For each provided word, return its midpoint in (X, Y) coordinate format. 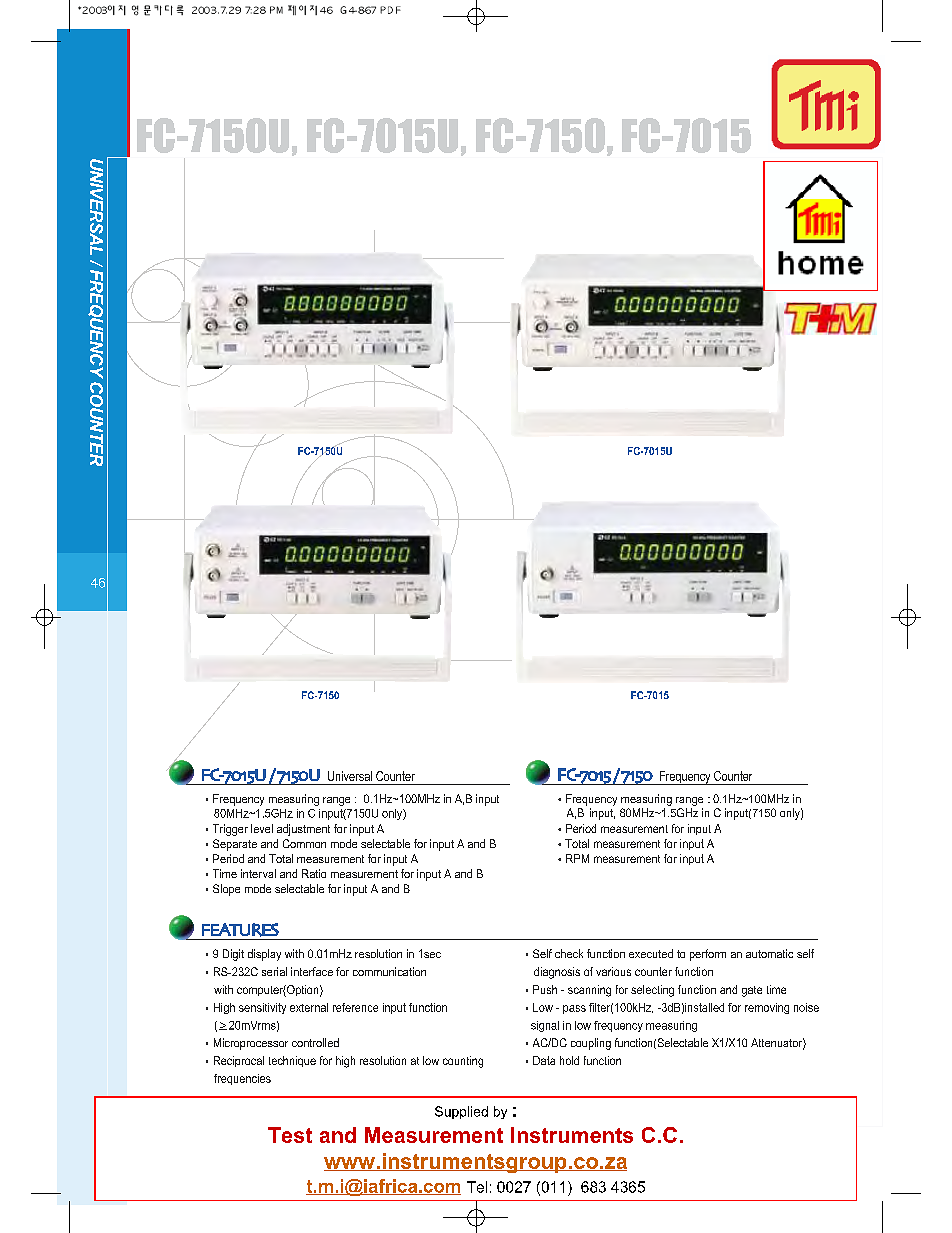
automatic (769, 953)
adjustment (303, 830)
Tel (477, 1187)
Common (304, 843)
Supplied (461, 1112)
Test (290, 1135)
